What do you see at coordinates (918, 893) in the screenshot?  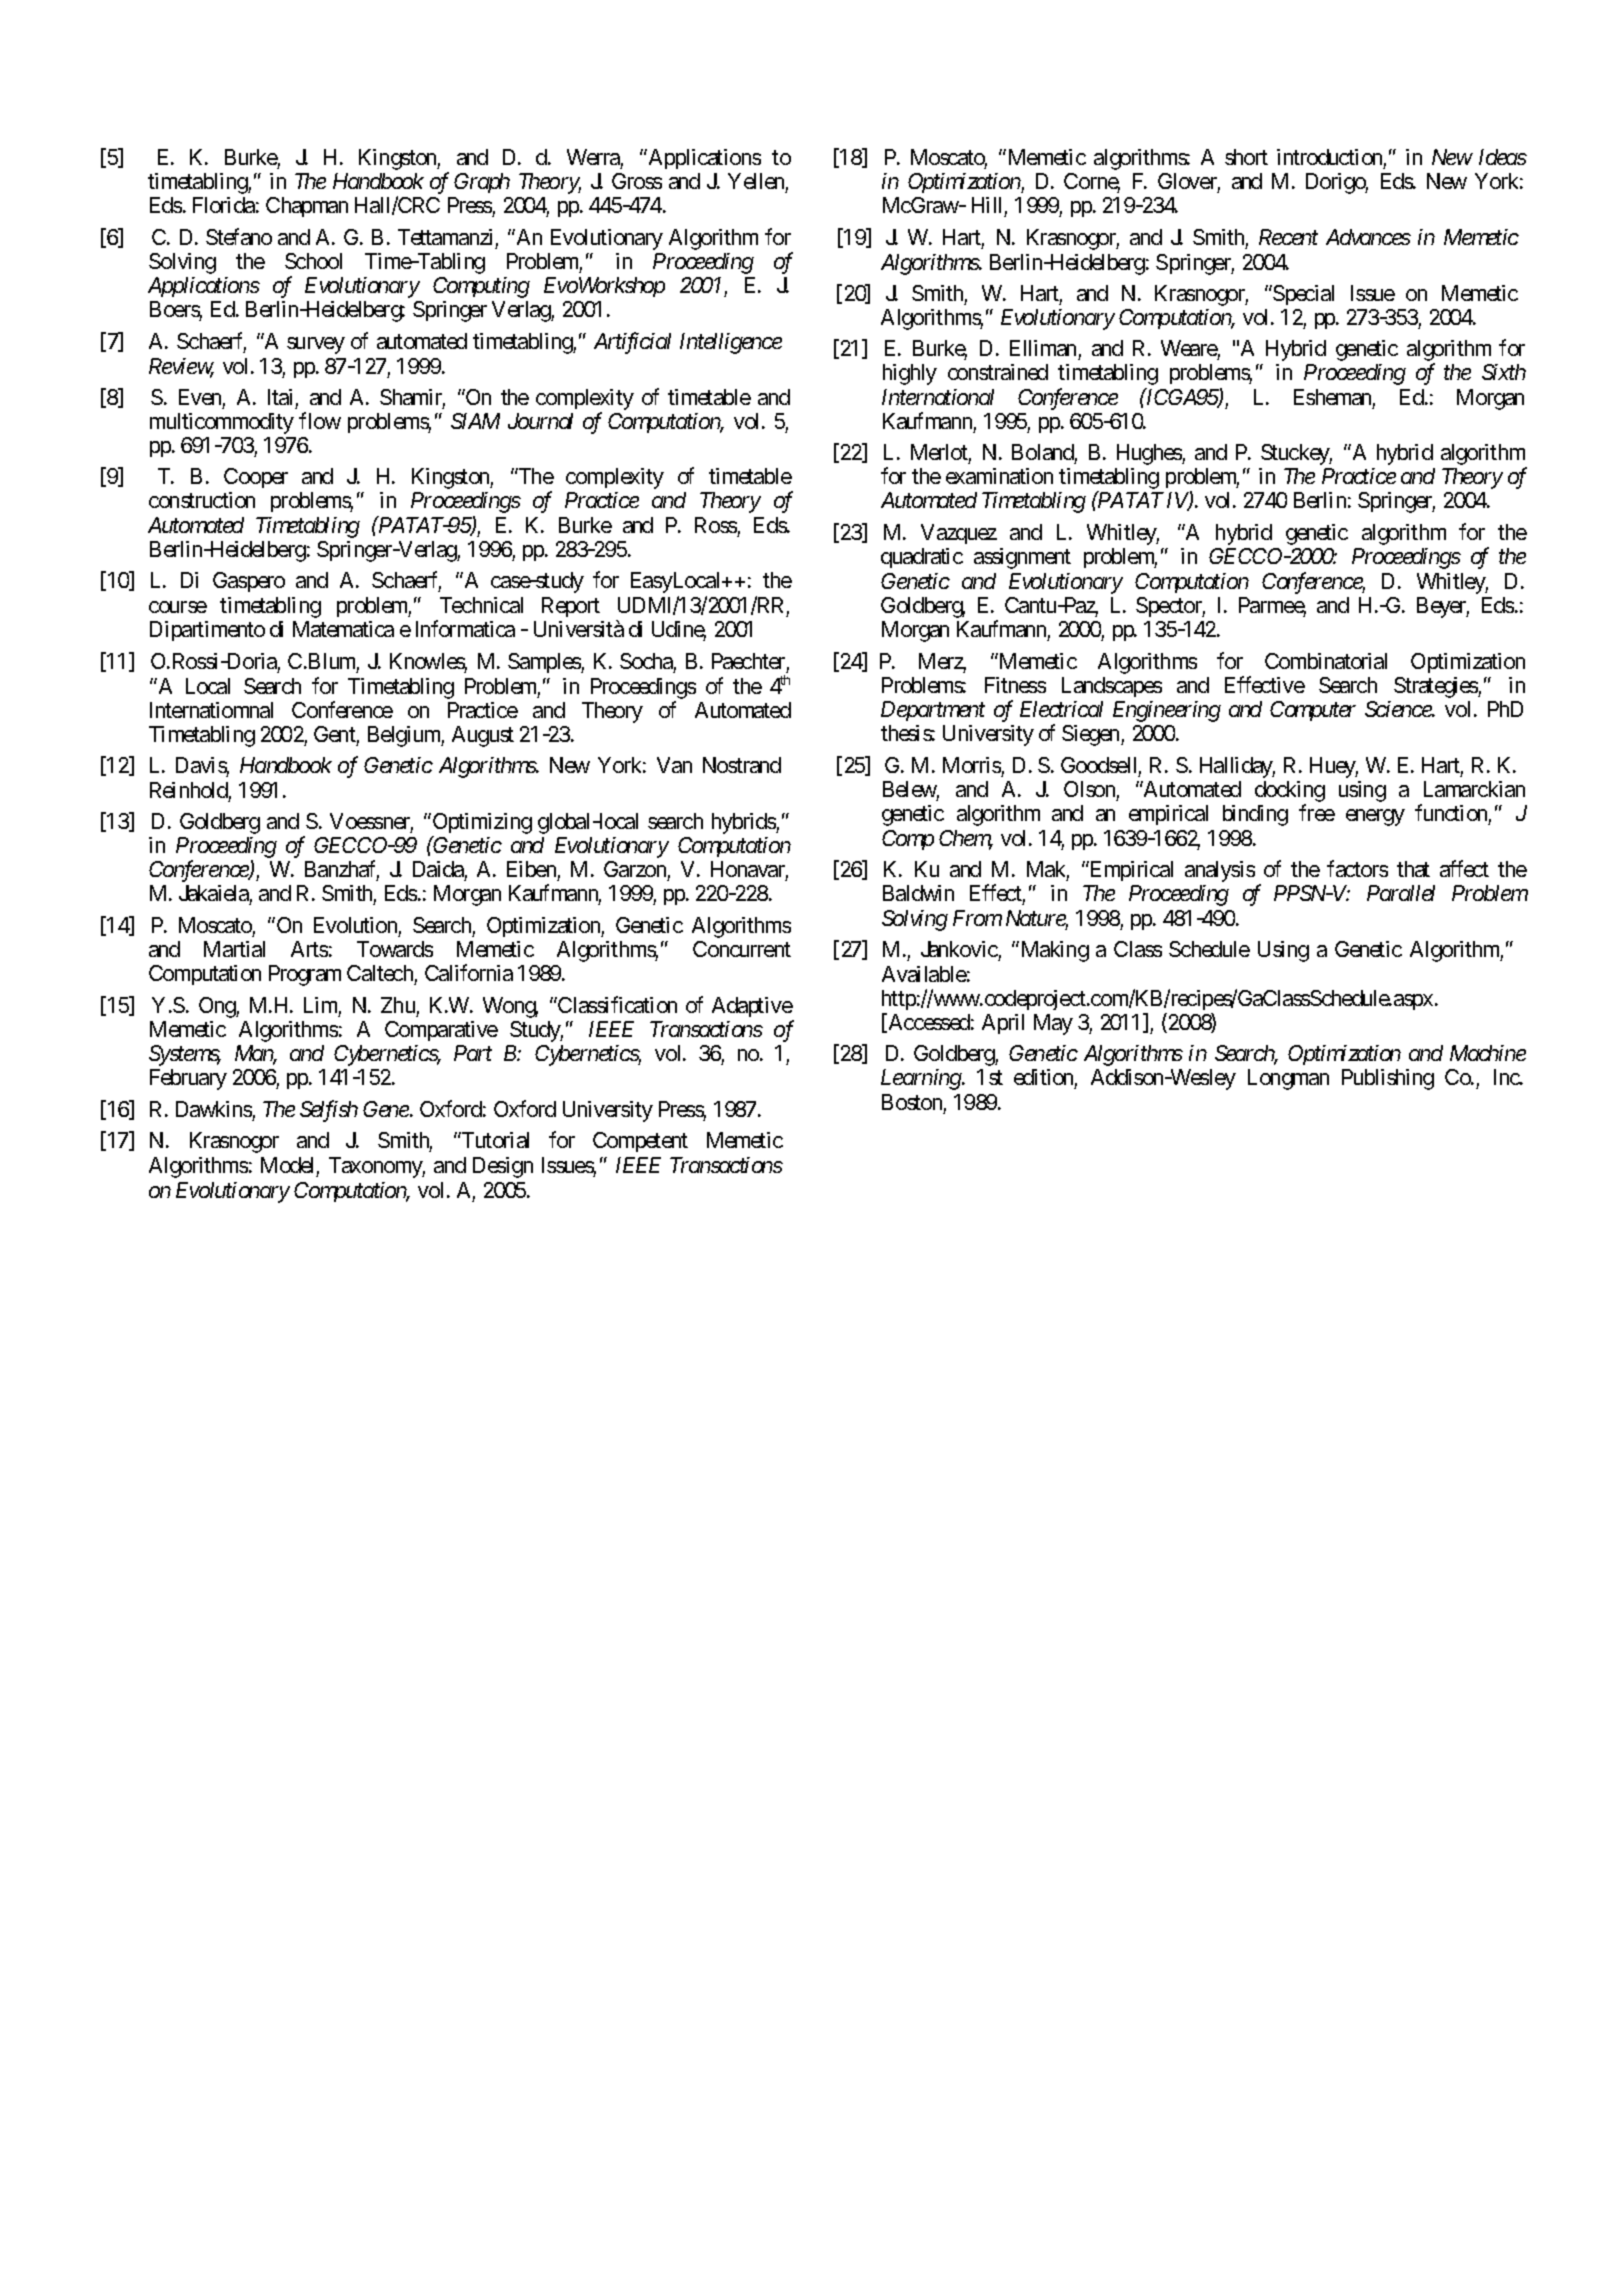 I see `Baldwin` at bounding box center [918, 893].
